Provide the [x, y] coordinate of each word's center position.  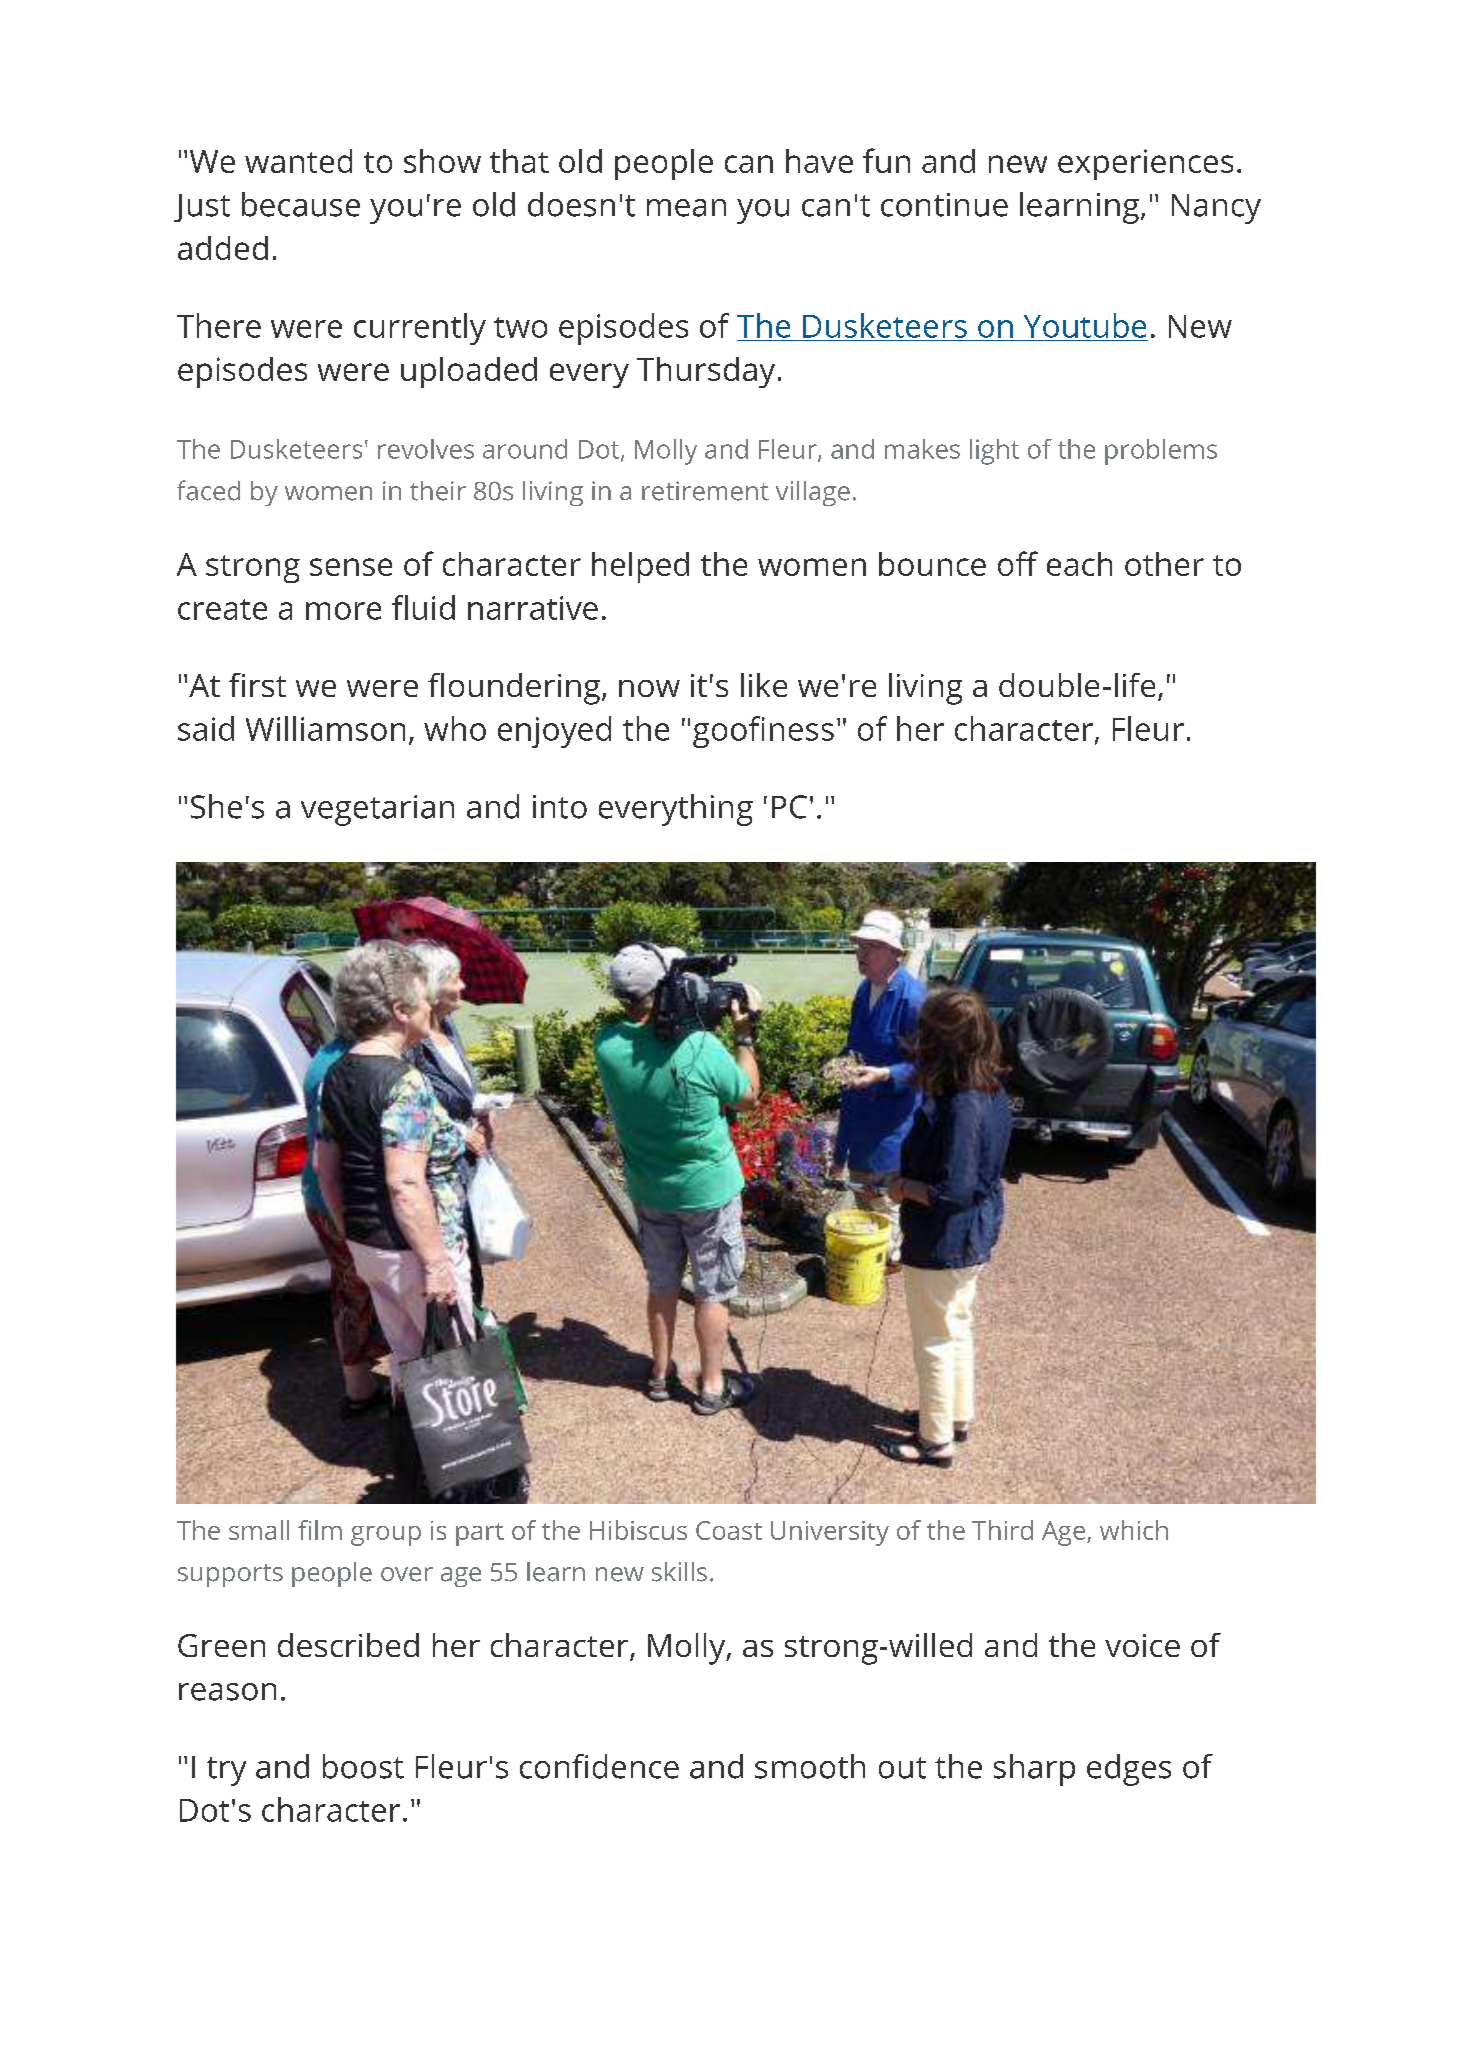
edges [1129, 1770]
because [301, 204]
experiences [1145, 164]
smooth [810, 1766]
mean [686, 208]
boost [363, 1766]
